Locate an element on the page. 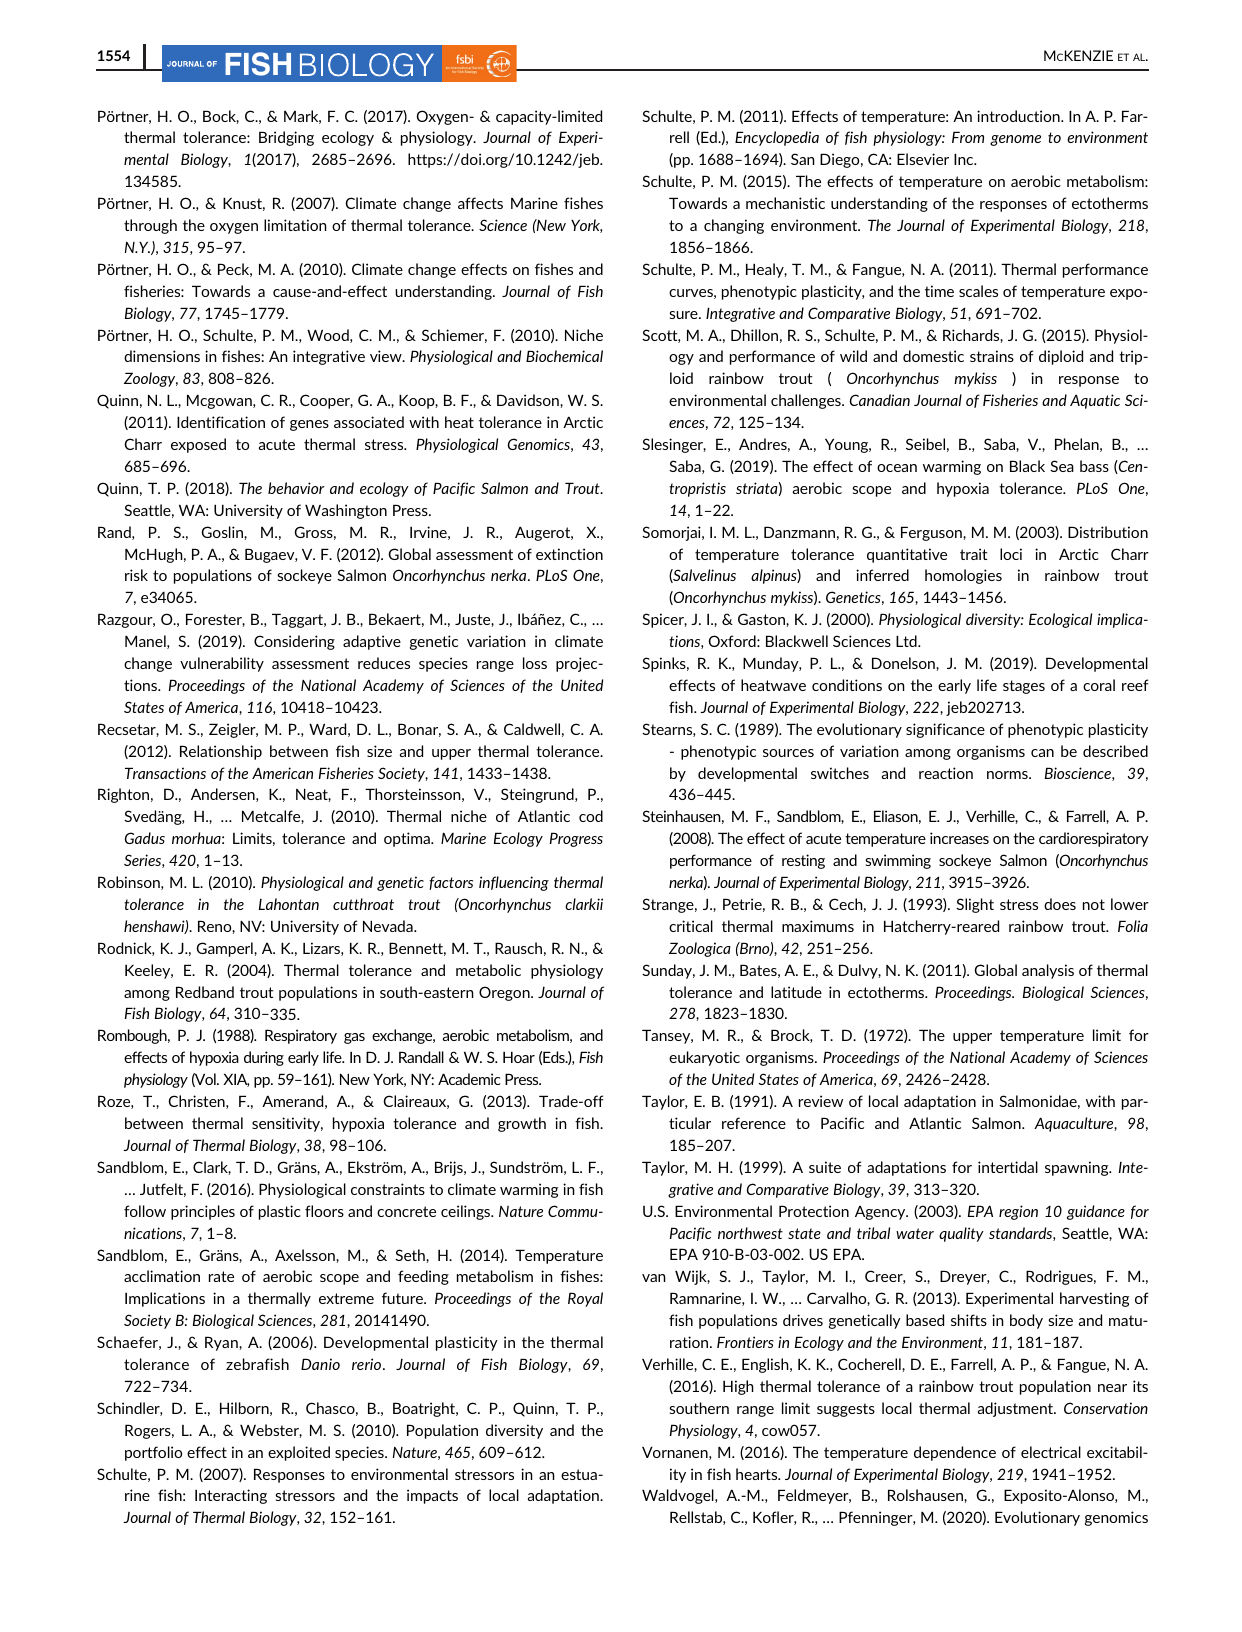  genome is located at coordinates (1015, 140).
